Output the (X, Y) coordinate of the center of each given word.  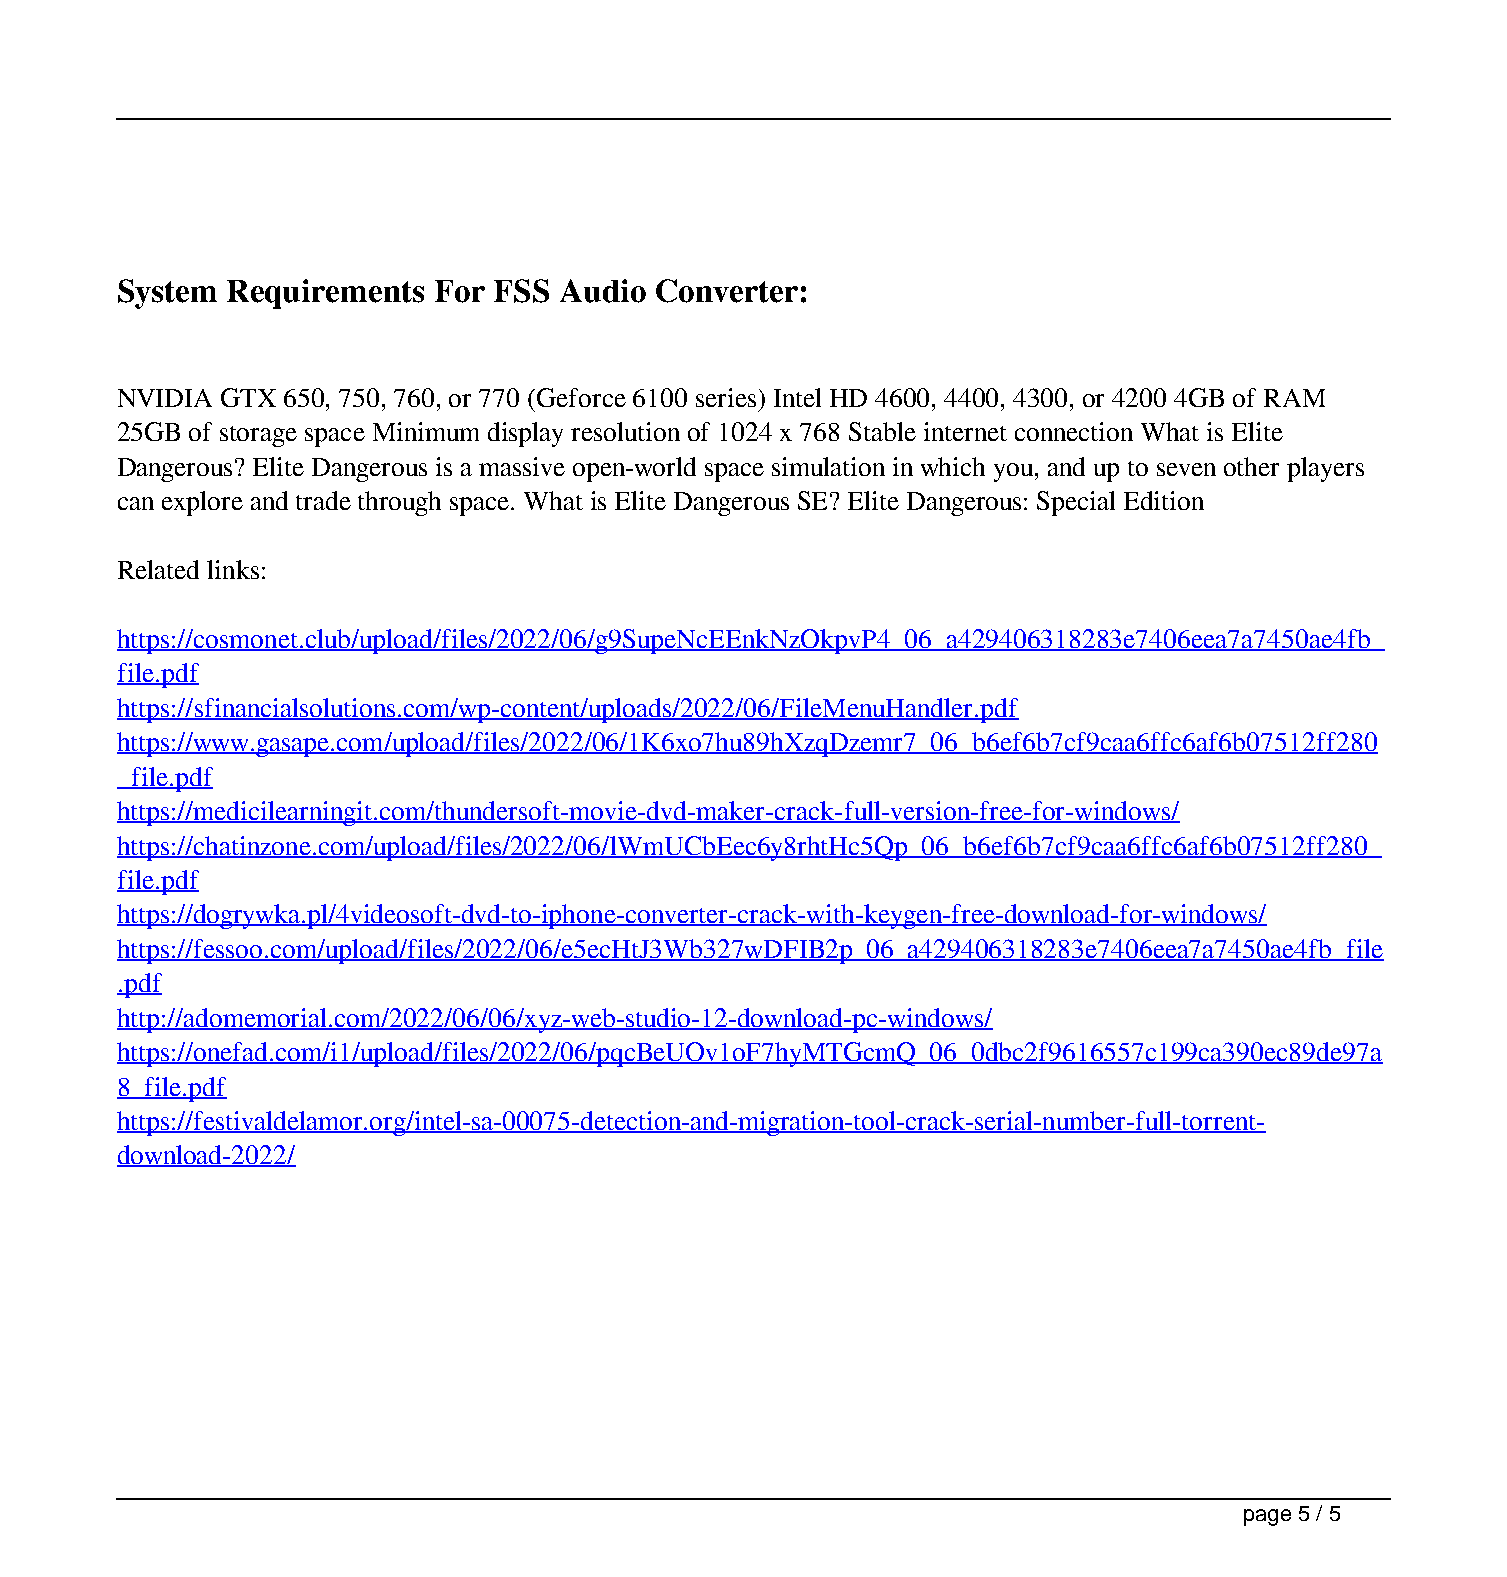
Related (158, 569)
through (399, 503)
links (233, 569)
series (726, 397)
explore (202, 503)
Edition (1164, 500)
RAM (1294, 398)
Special (1076, 503)
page (1267, 1517)
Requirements (325, 294)
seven (1186, 469)
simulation (828, 466)
